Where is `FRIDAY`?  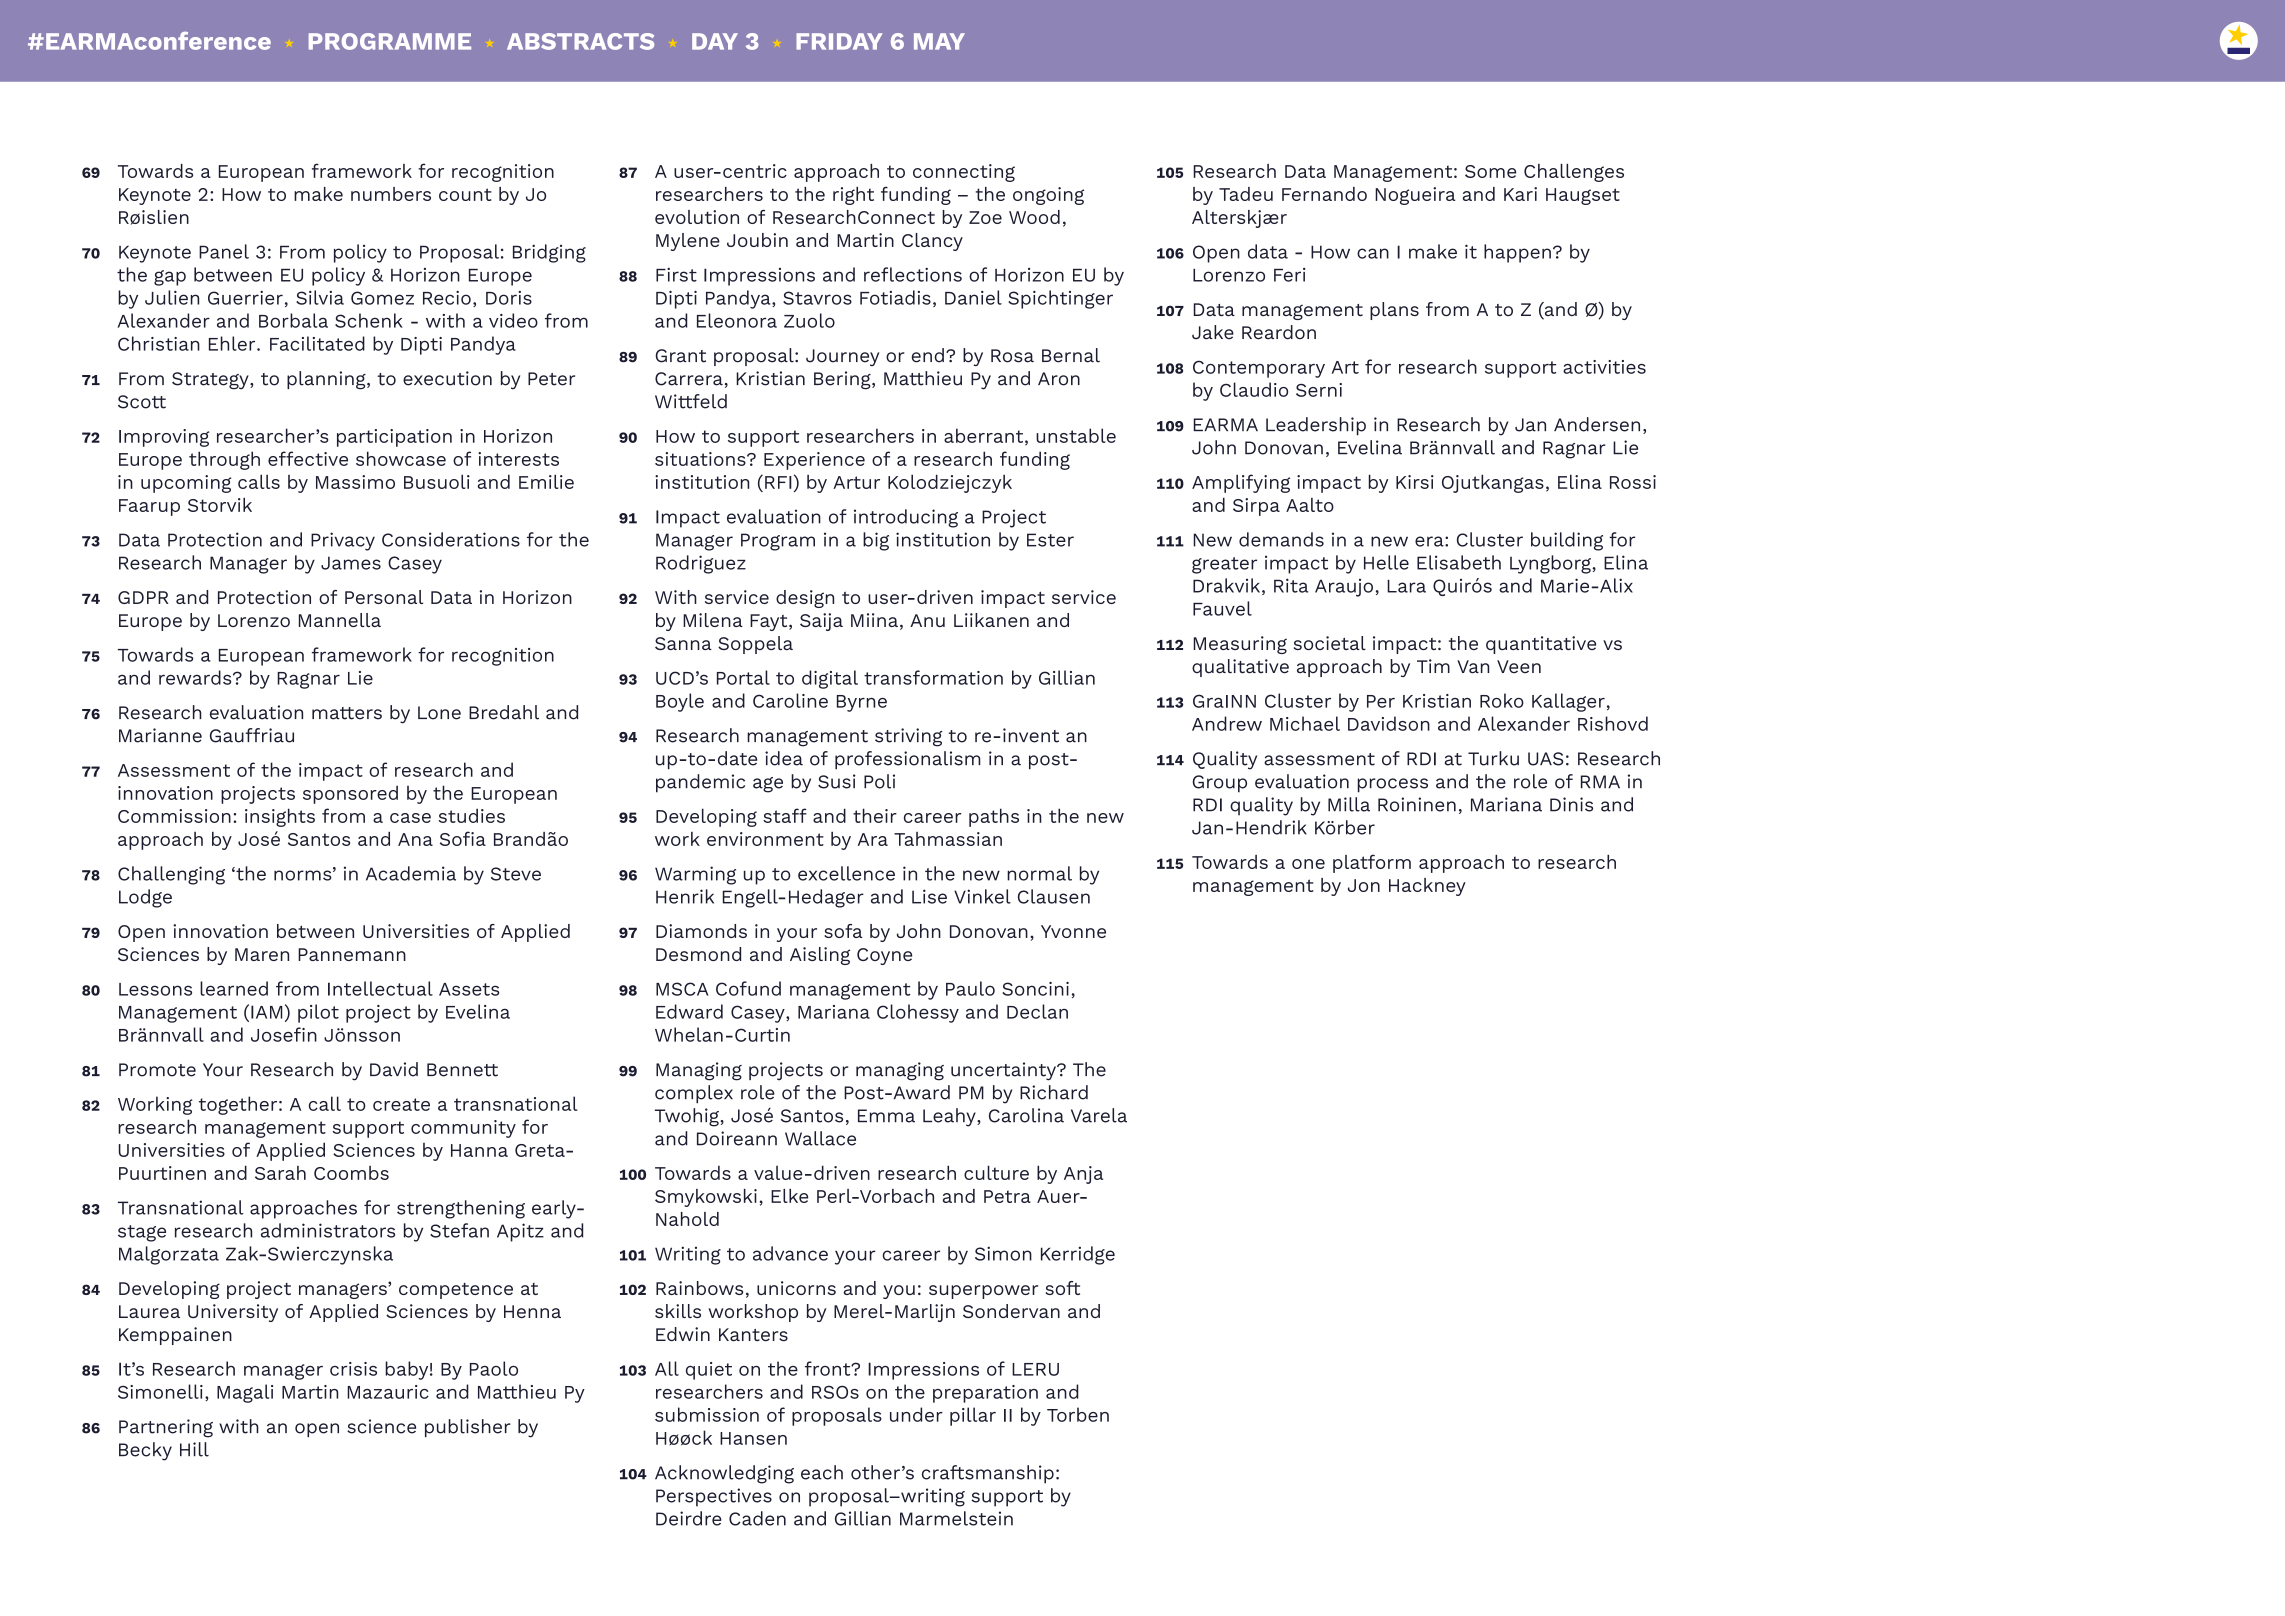 FRIDAY is located at coordinates (839, 41).
